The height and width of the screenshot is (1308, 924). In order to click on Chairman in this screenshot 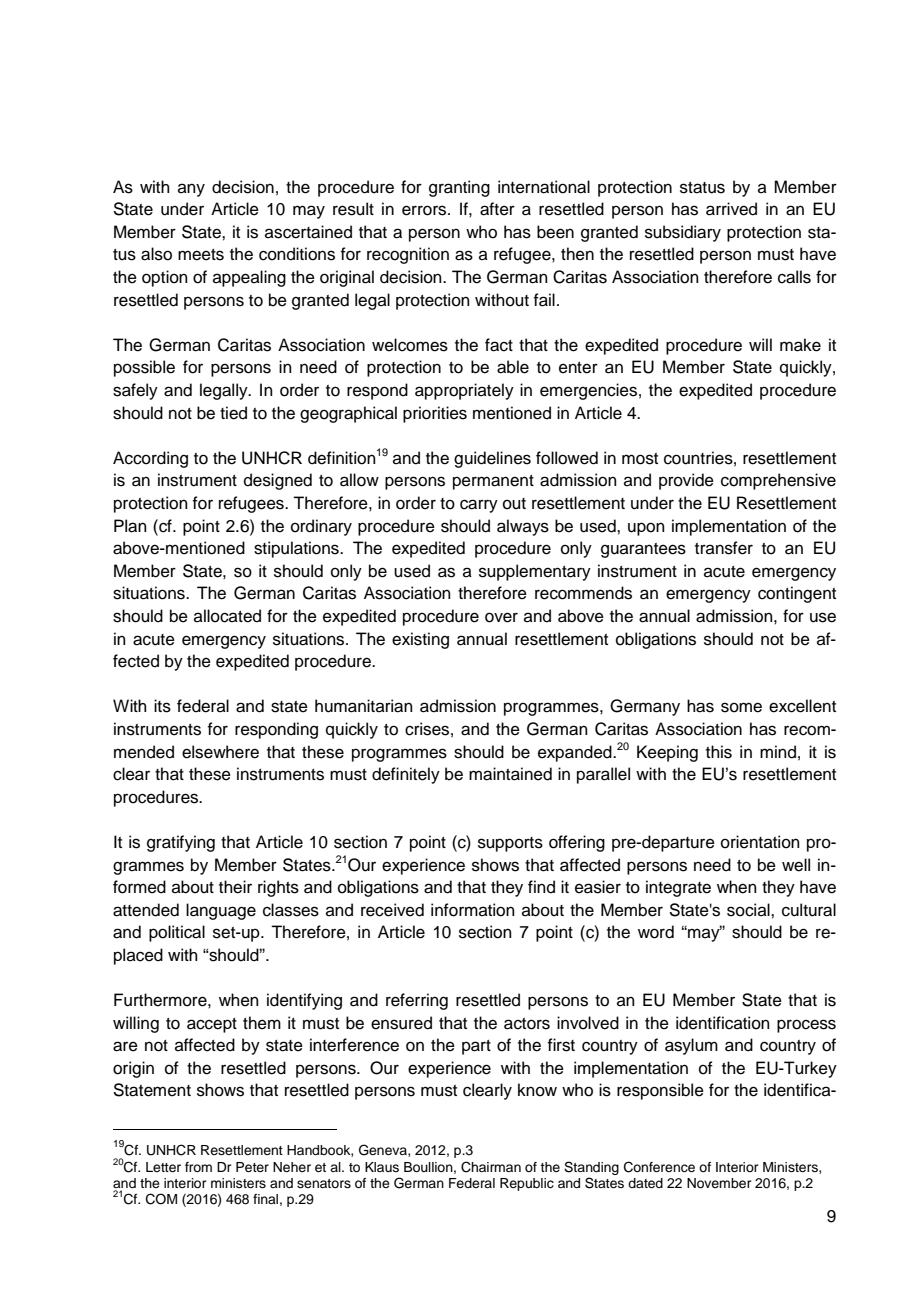, I will do `click(491, 1167)`.
